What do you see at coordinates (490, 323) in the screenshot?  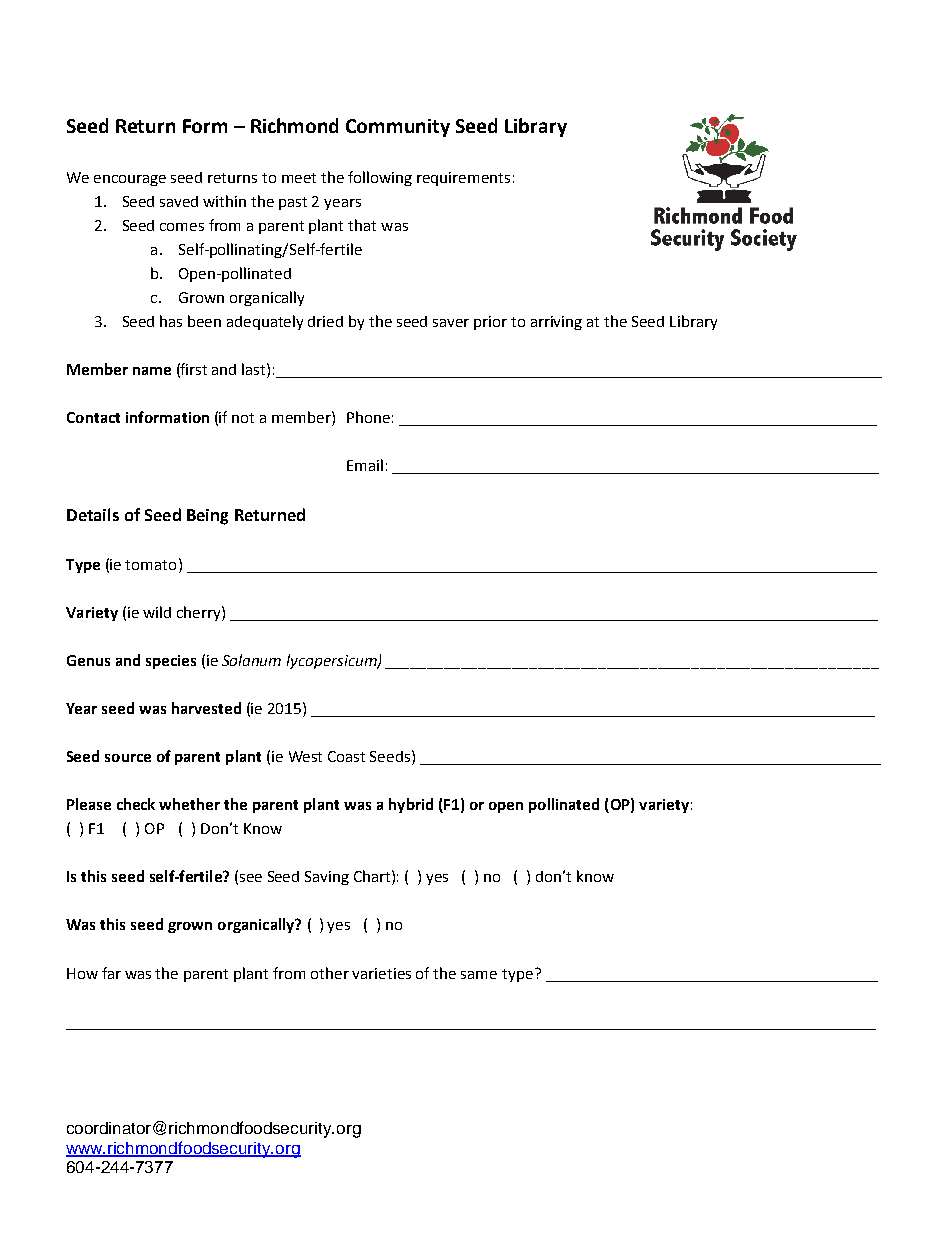 I see `prior` at bounding box center [490, 323].
